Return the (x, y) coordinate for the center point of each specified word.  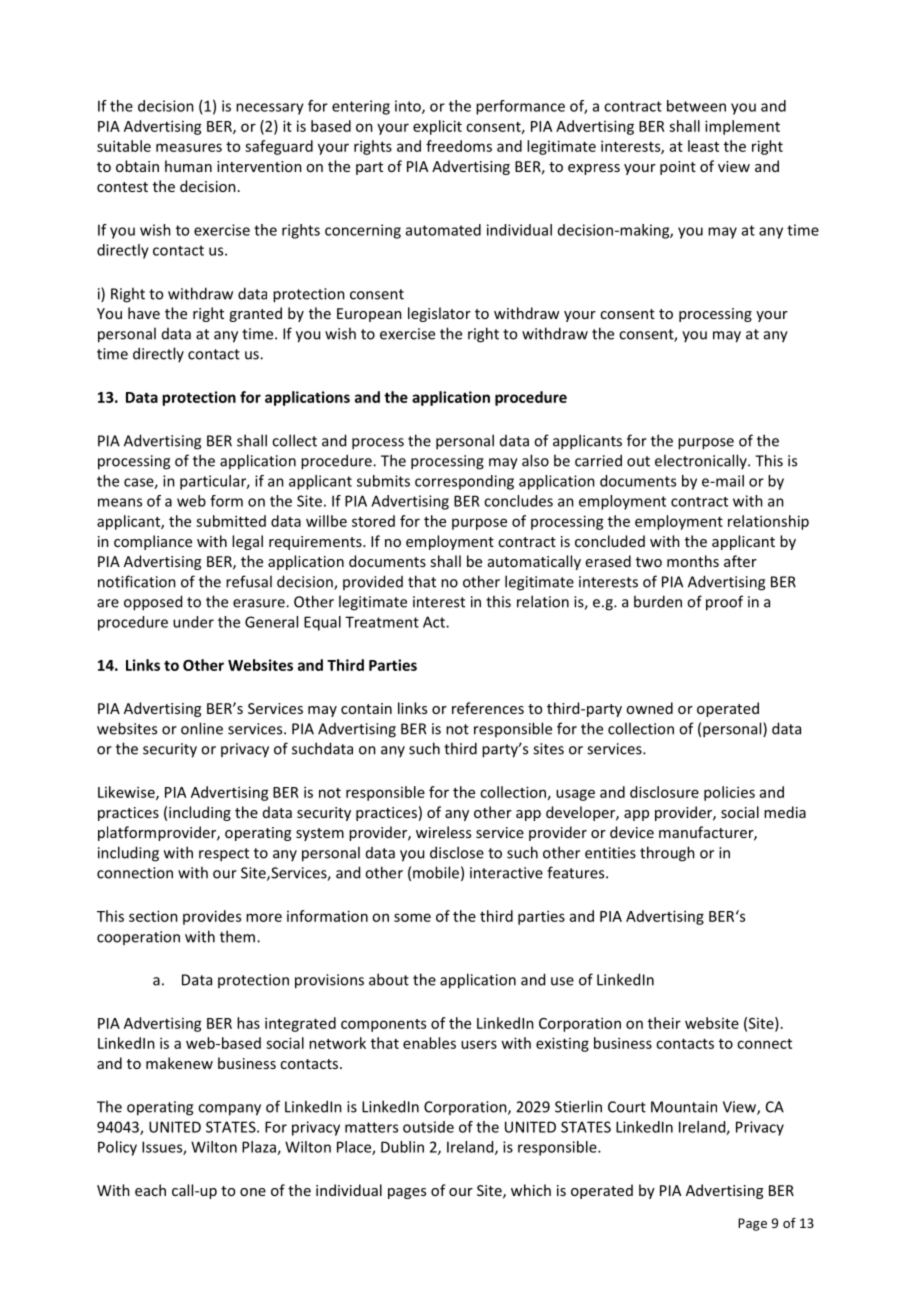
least (703, 146)
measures (189, 147)
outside (428, 1127)
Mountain (684, 1107)
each (150, 1190)
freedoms (459, 146)
